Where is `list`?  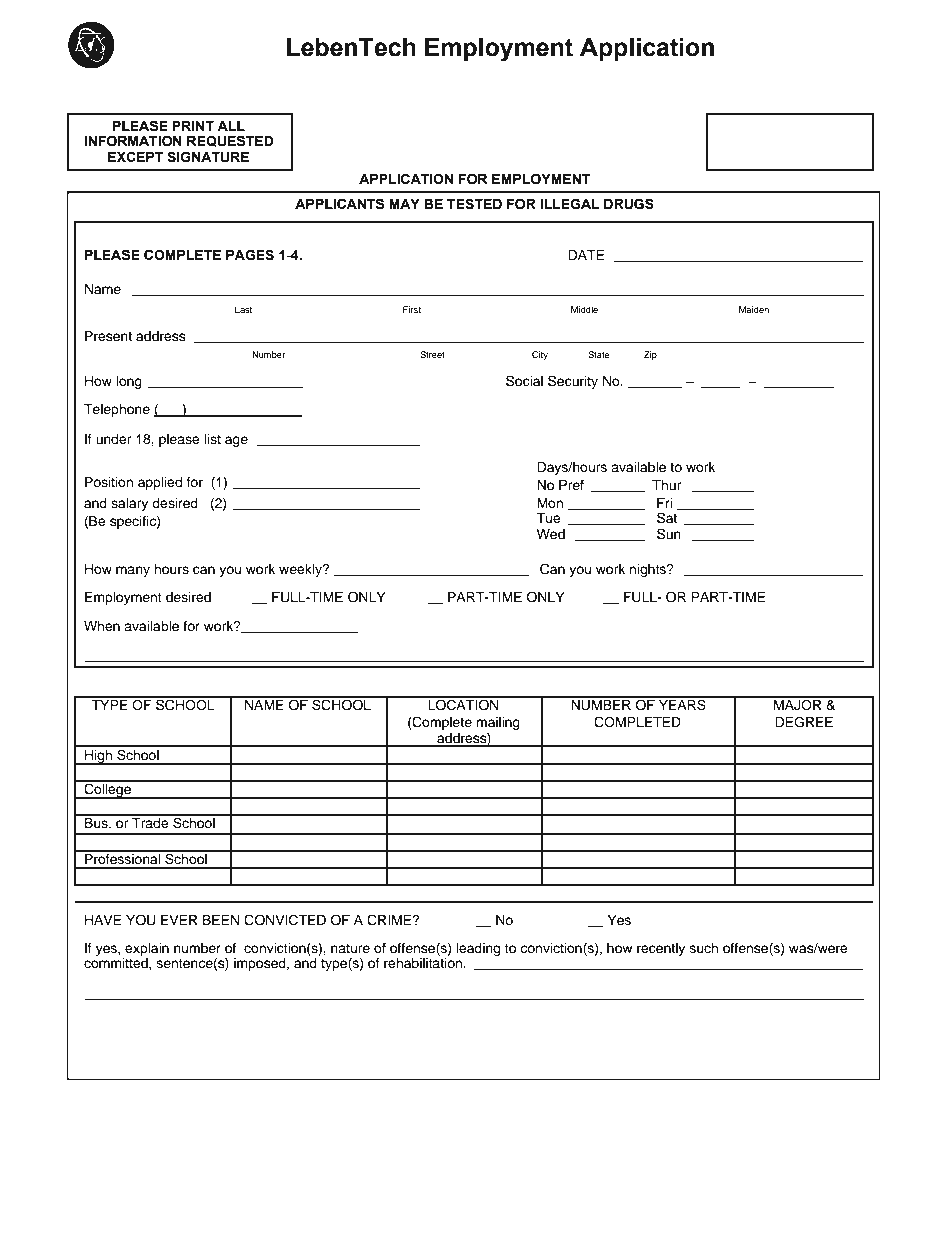 list is located at coordinates (212, 439).
